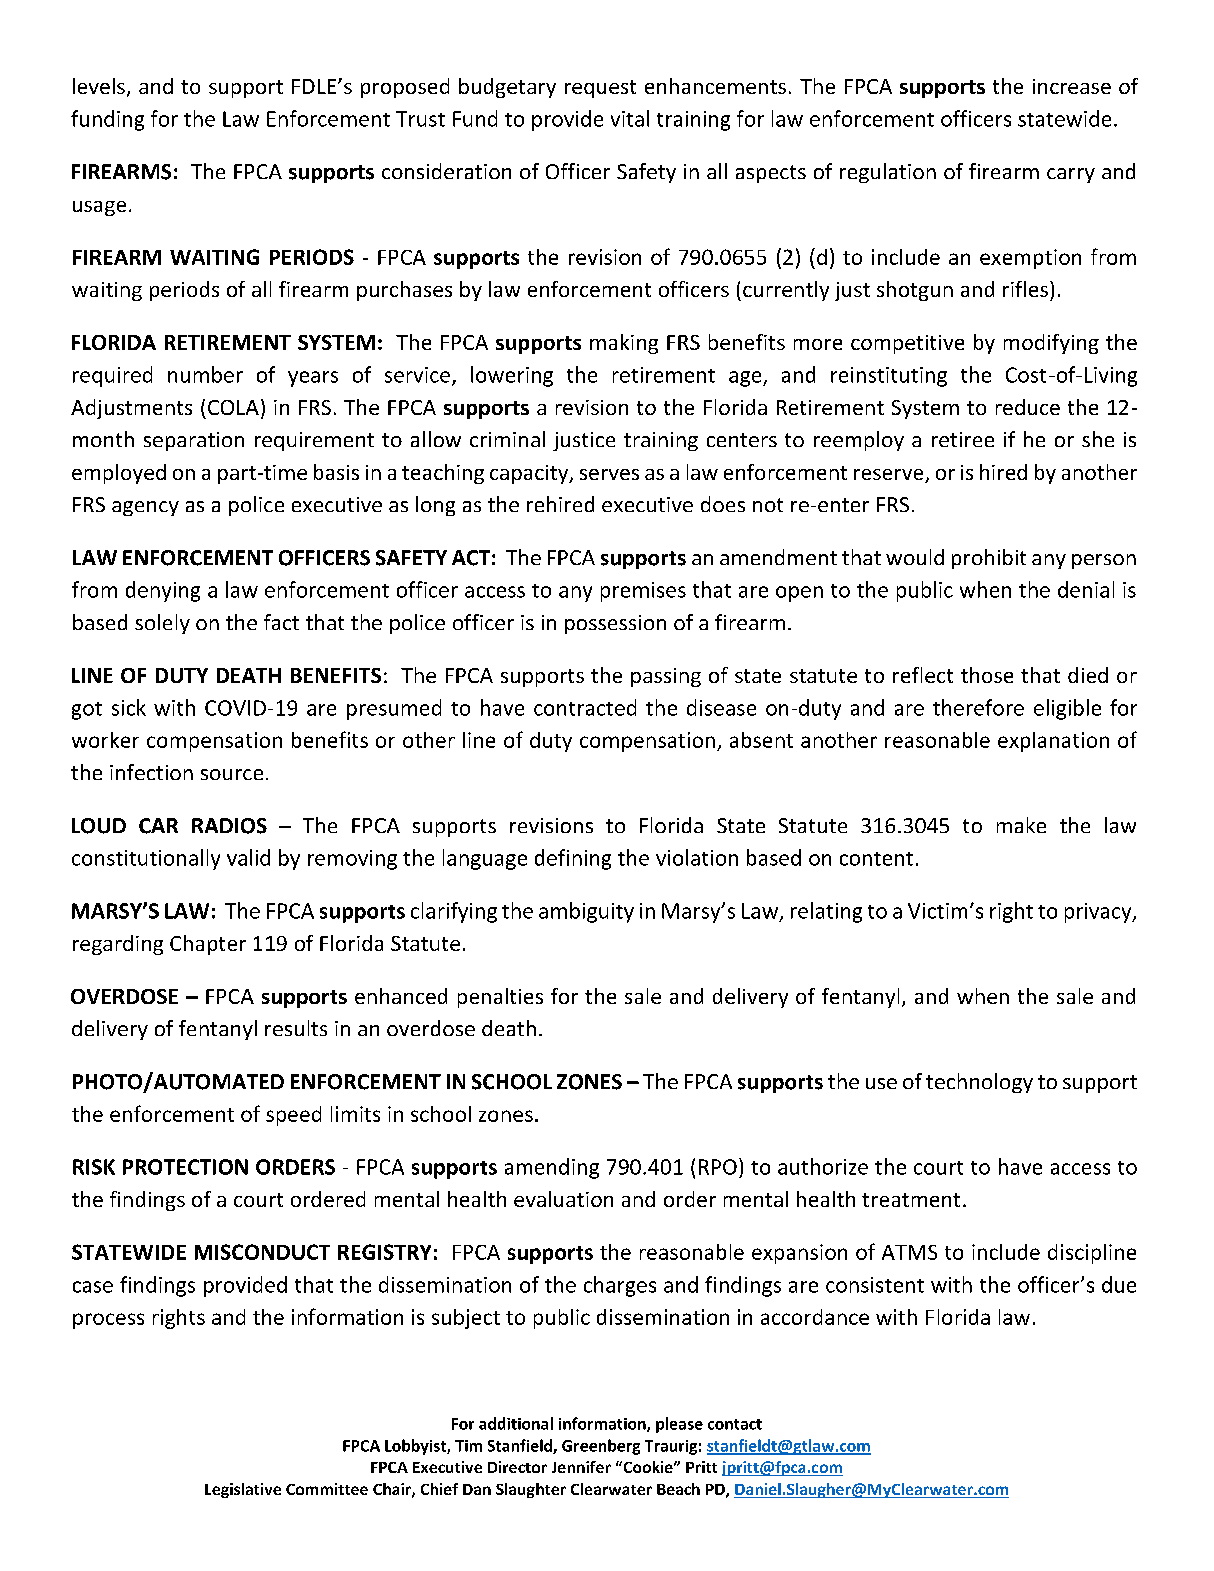 Image resolution: width=1214 pixels, height=1571 pixels. What do you see at coordinates (1072, 86) in the image?
I see `increase` at bounding box center [1072, 86].
